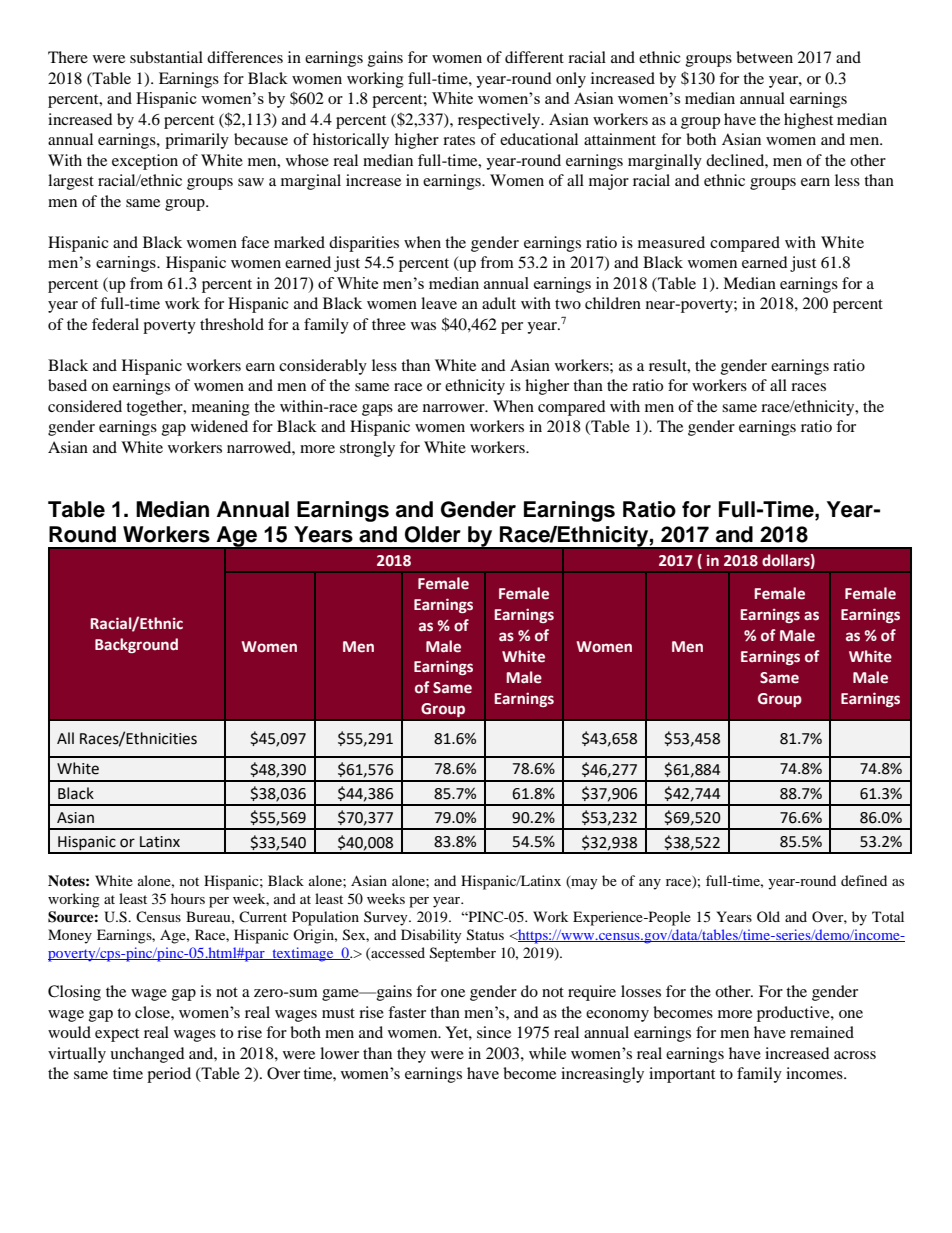 The height and width of the screenshot is (1233, 952). I want to click on substantial, so click(166, 57).
